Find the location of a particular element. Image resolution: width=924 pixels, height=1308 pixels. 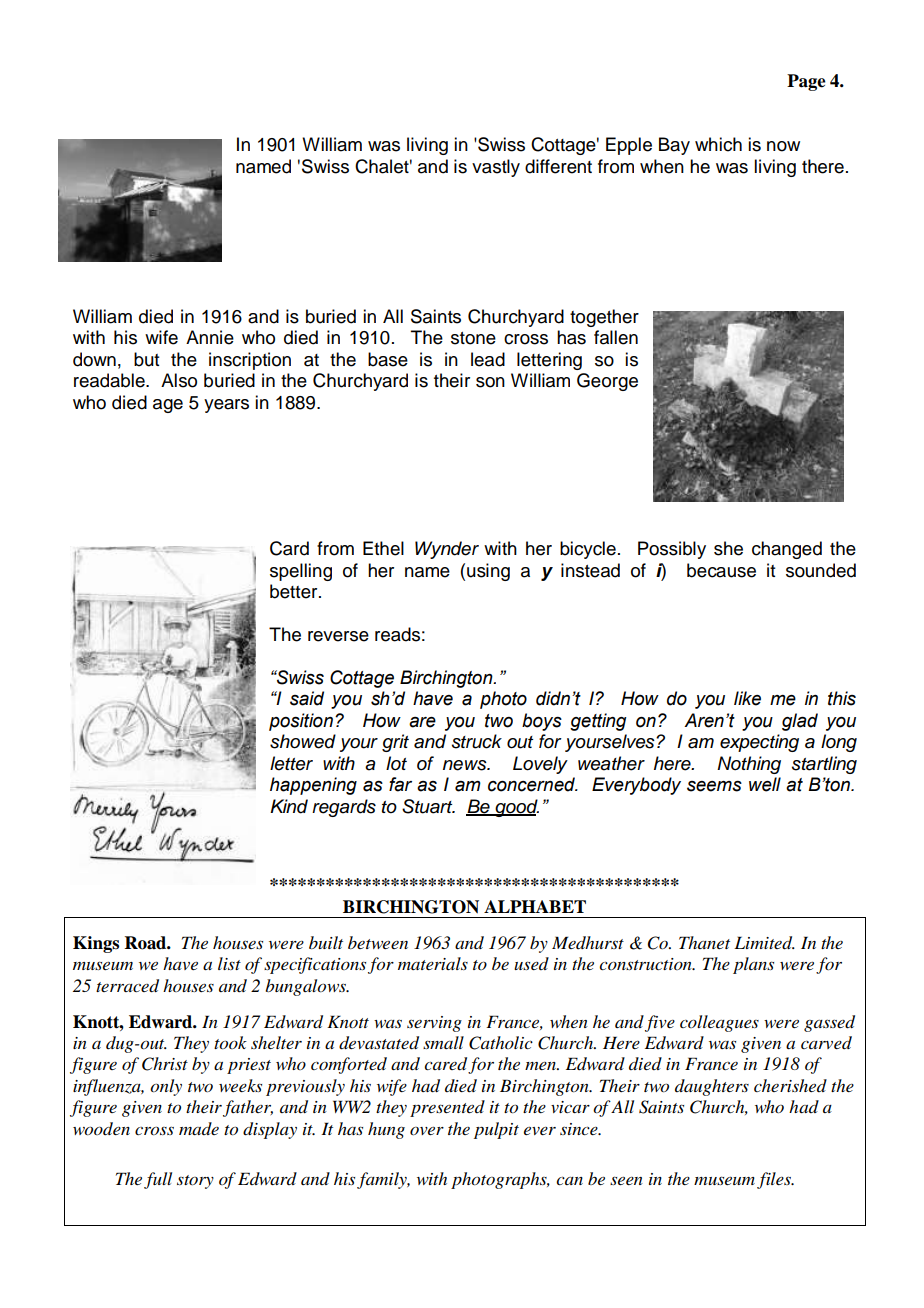

well is located at coordinates (765, 784).
